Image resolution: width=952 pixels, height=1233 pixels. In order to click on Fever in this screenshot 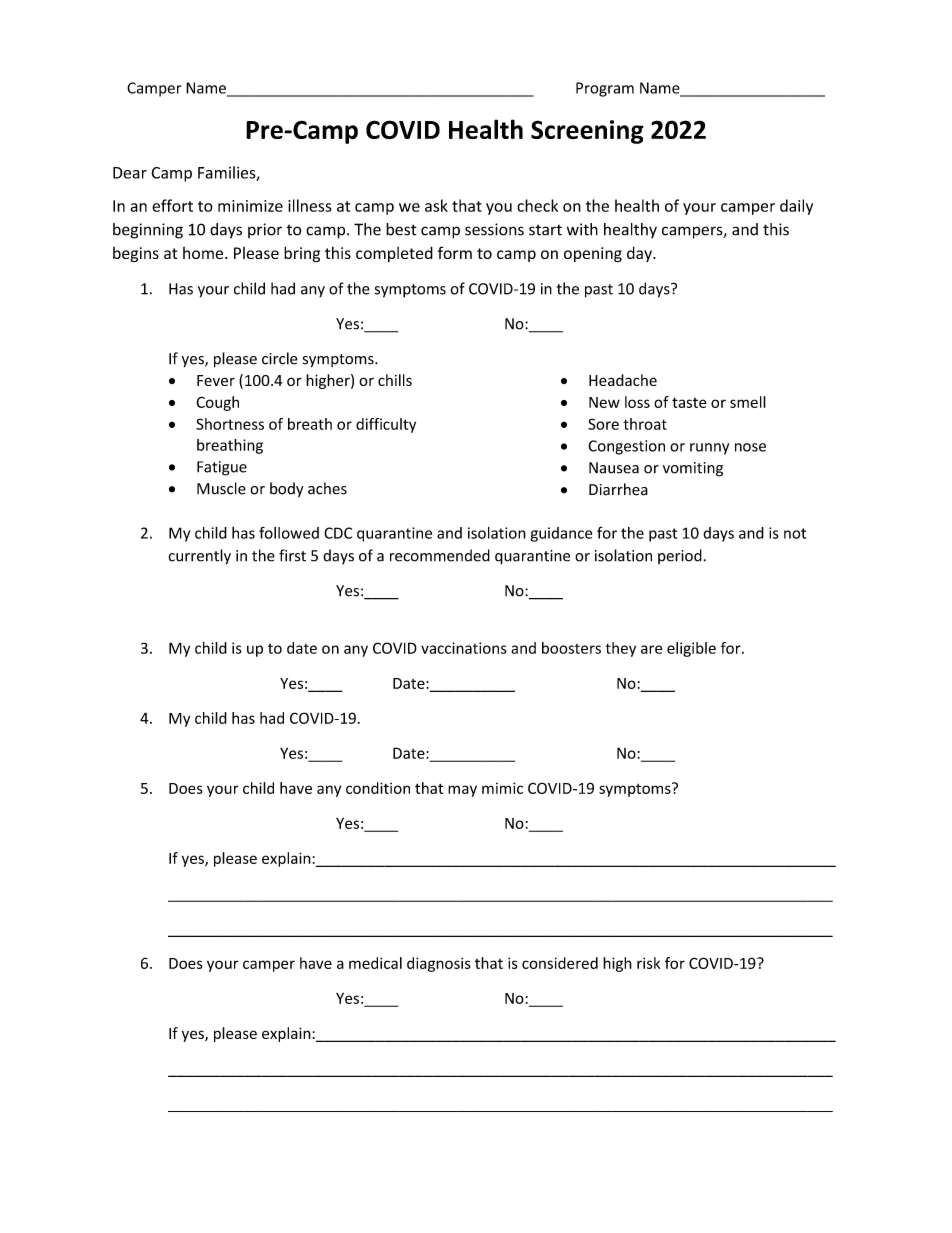, I will do `click(216, 380)`.
